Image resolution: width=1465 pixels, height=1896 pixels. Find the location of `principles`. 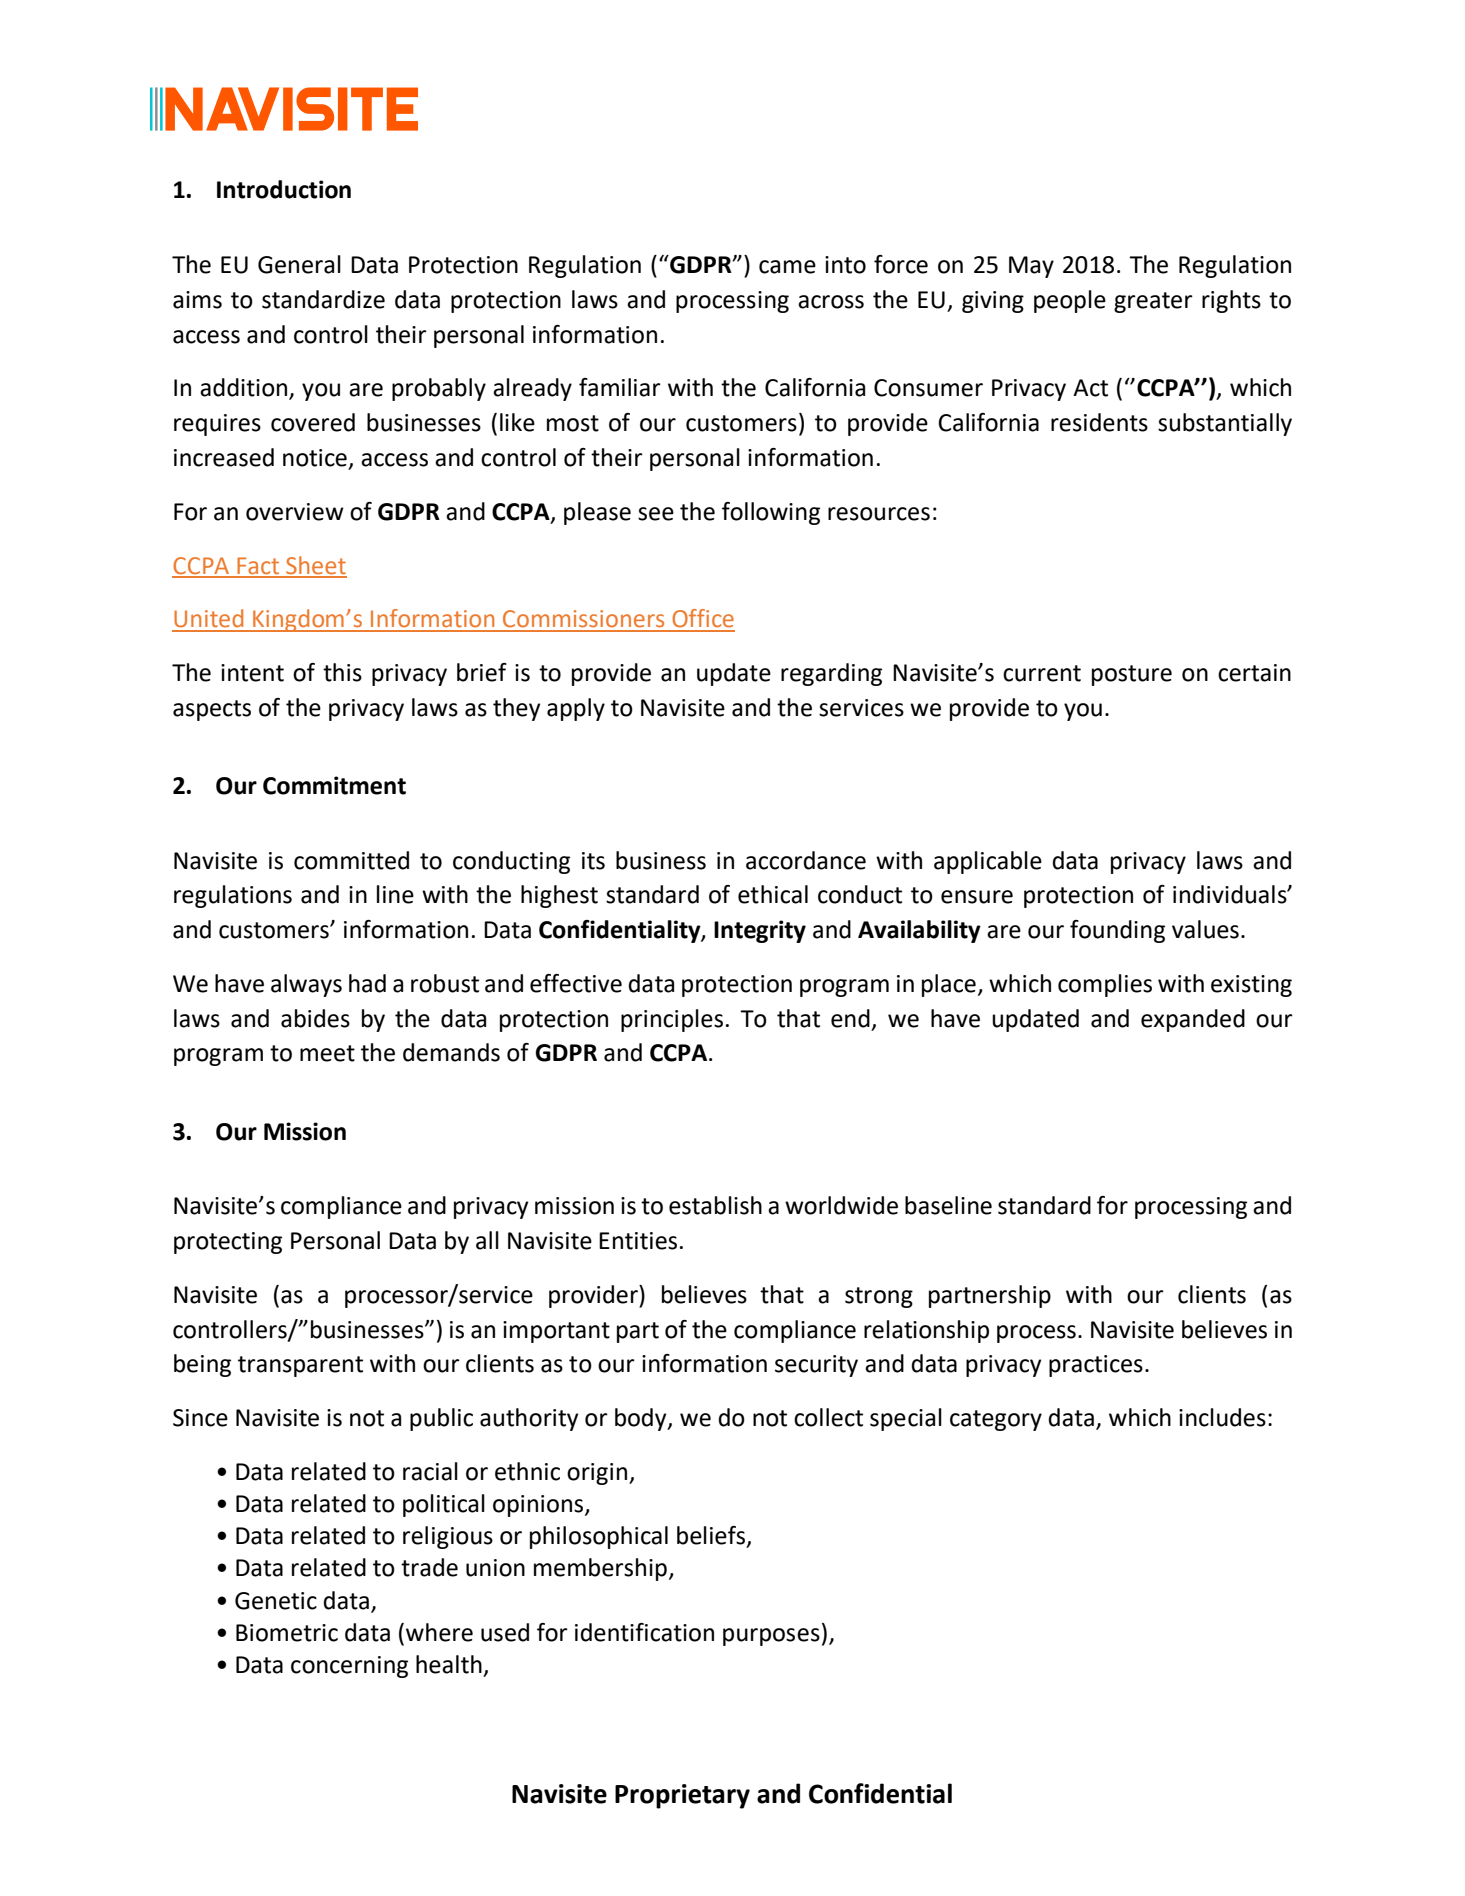

principles is located at coordinates (672, 1020).
